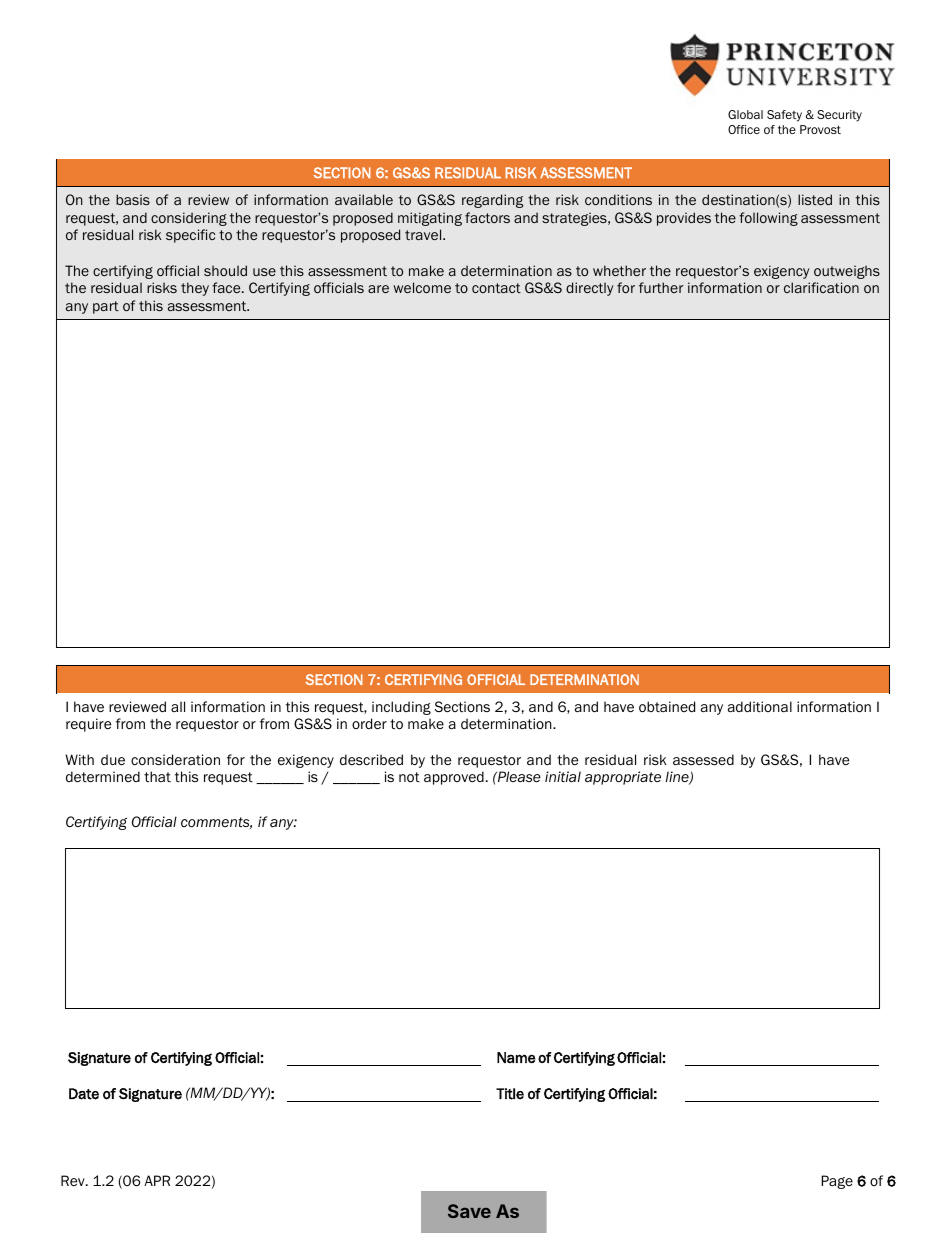  I want to click on assessed, so click(703, 759).
